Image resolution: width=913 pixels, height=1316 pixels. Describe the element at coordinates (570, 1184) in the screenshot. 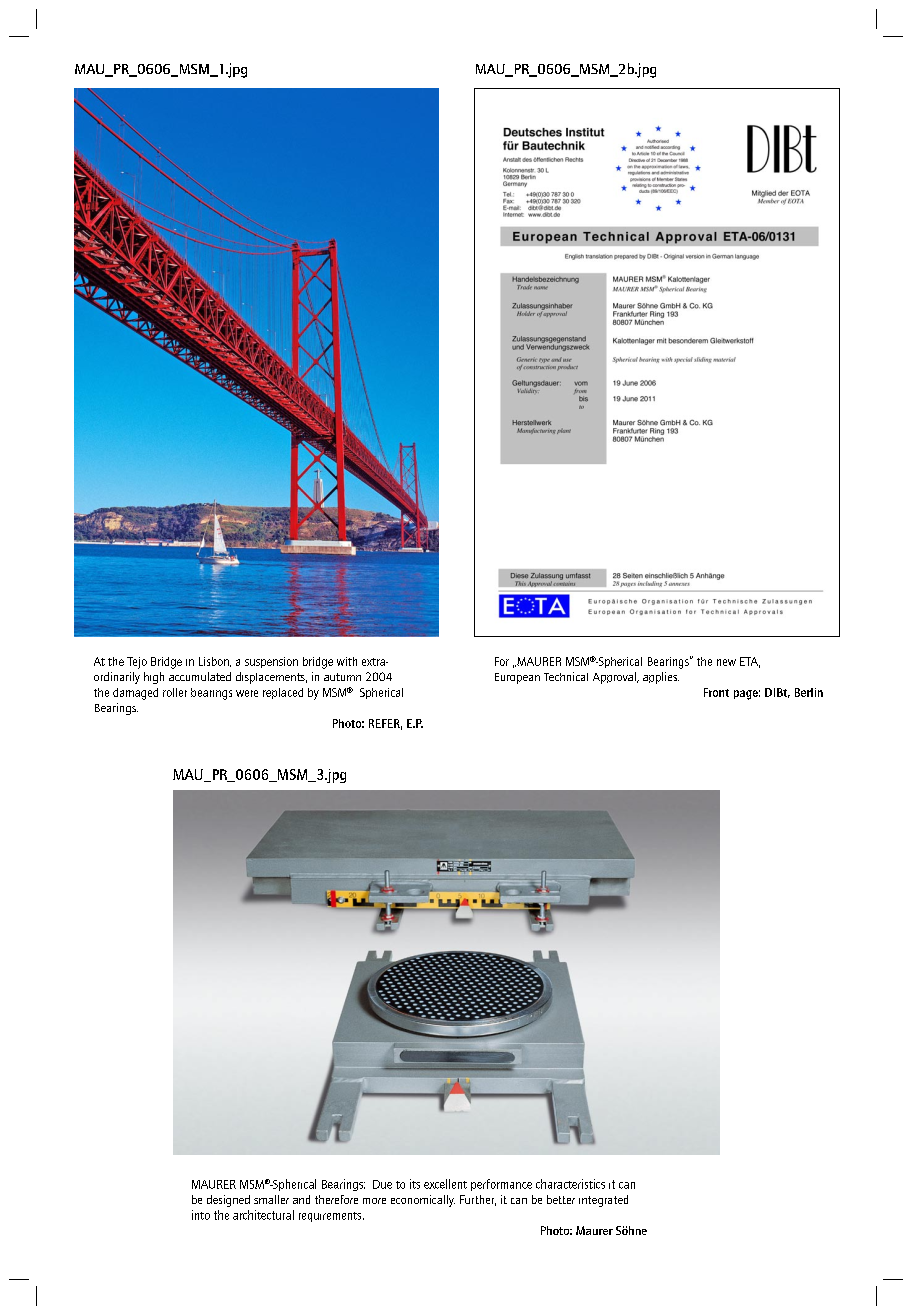

I see `characteristics` at that location.
